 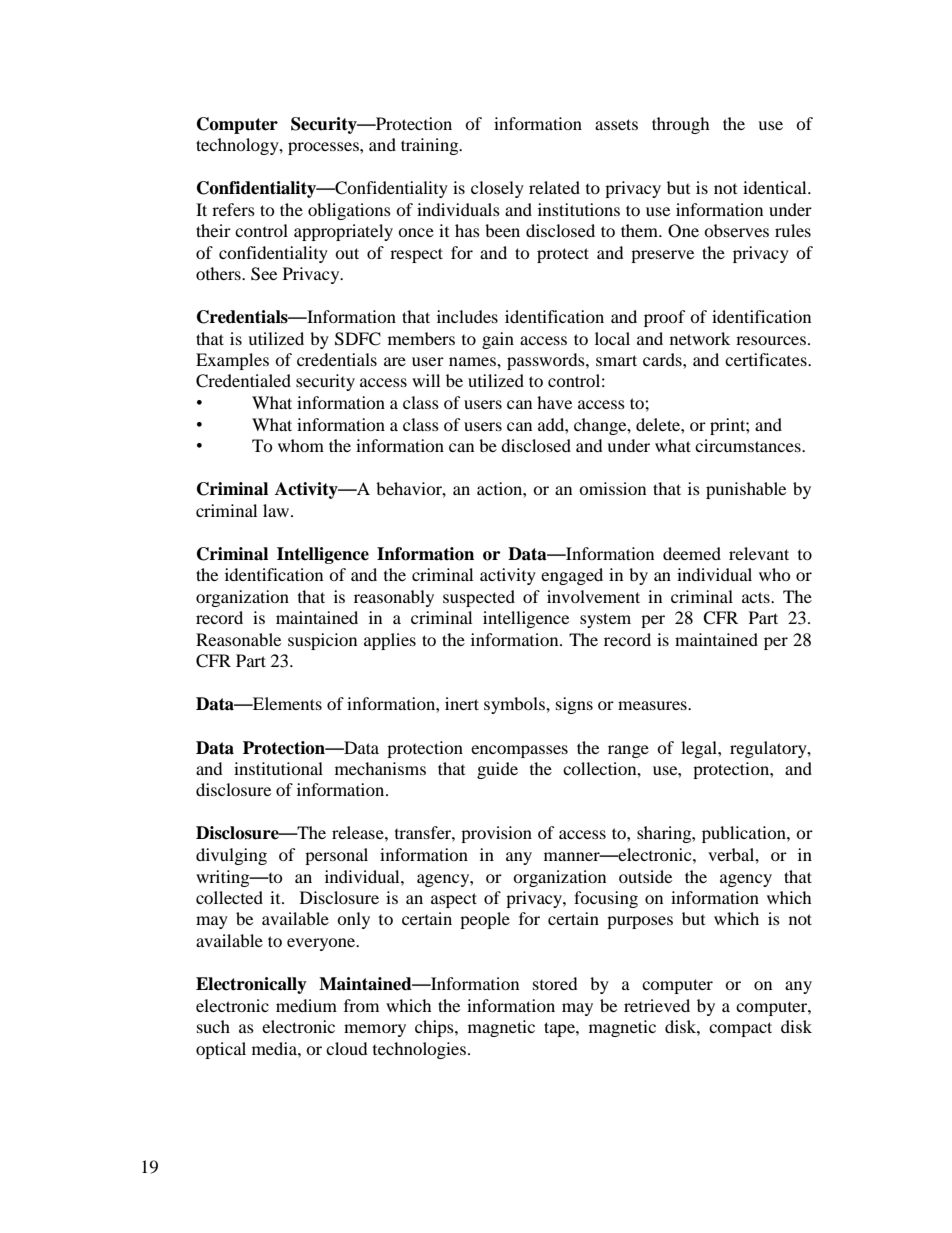 I want to click on processes, so click(x=324, y=148).
